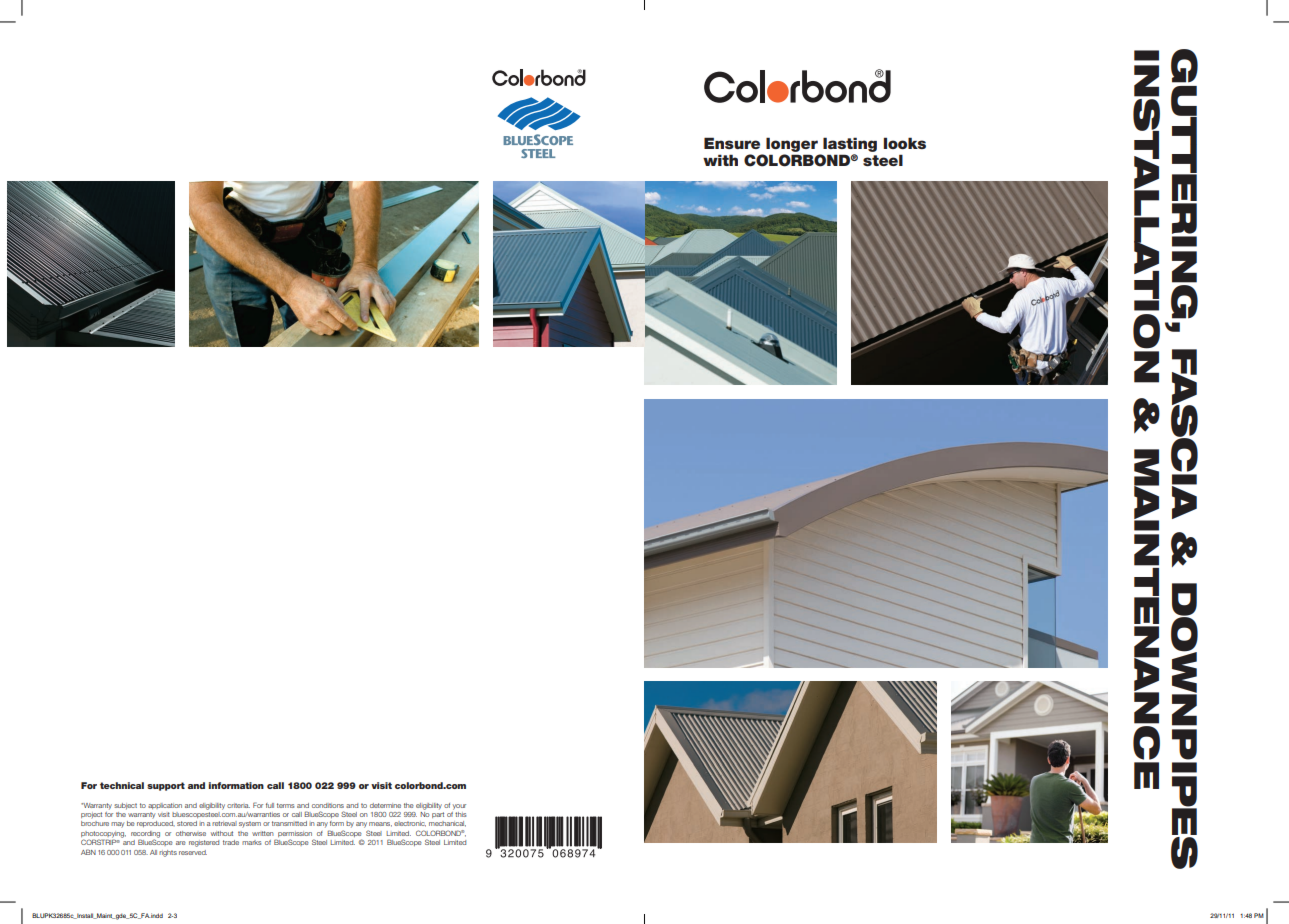 The width and height of the screenshot is (1289, 924). I want to click on otherwise, so click(191, 833).
